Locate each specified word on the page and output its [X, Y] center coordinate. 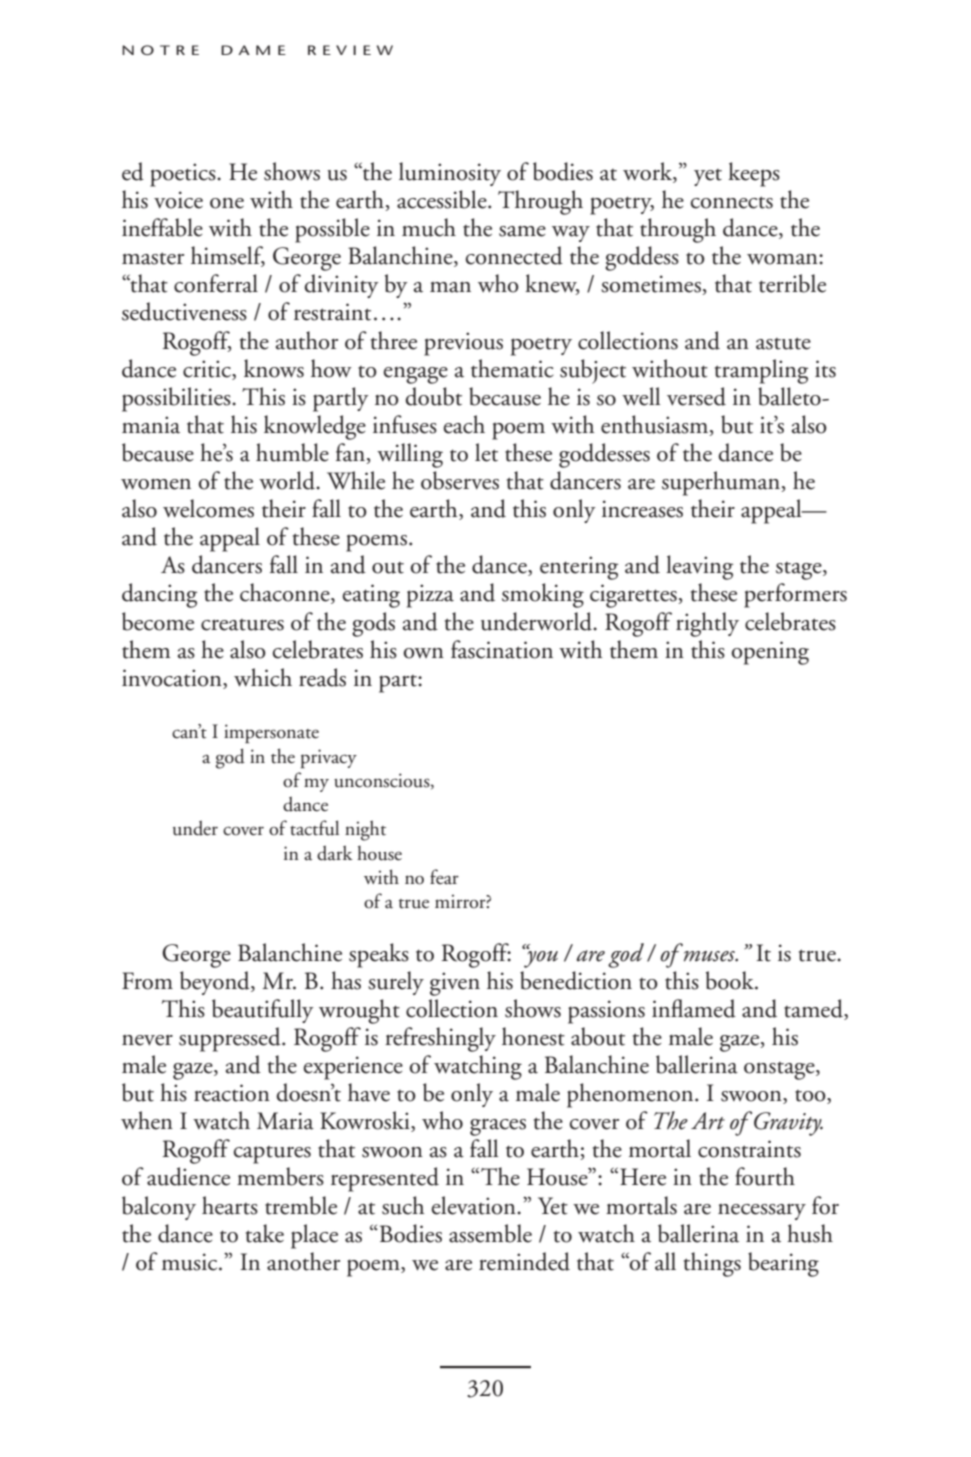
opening [770, 653]
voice [178, 200]
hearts [230, 1205]
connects [732, 202]
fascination [502, 649]
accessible [443, 199]
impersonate [271, 734]
